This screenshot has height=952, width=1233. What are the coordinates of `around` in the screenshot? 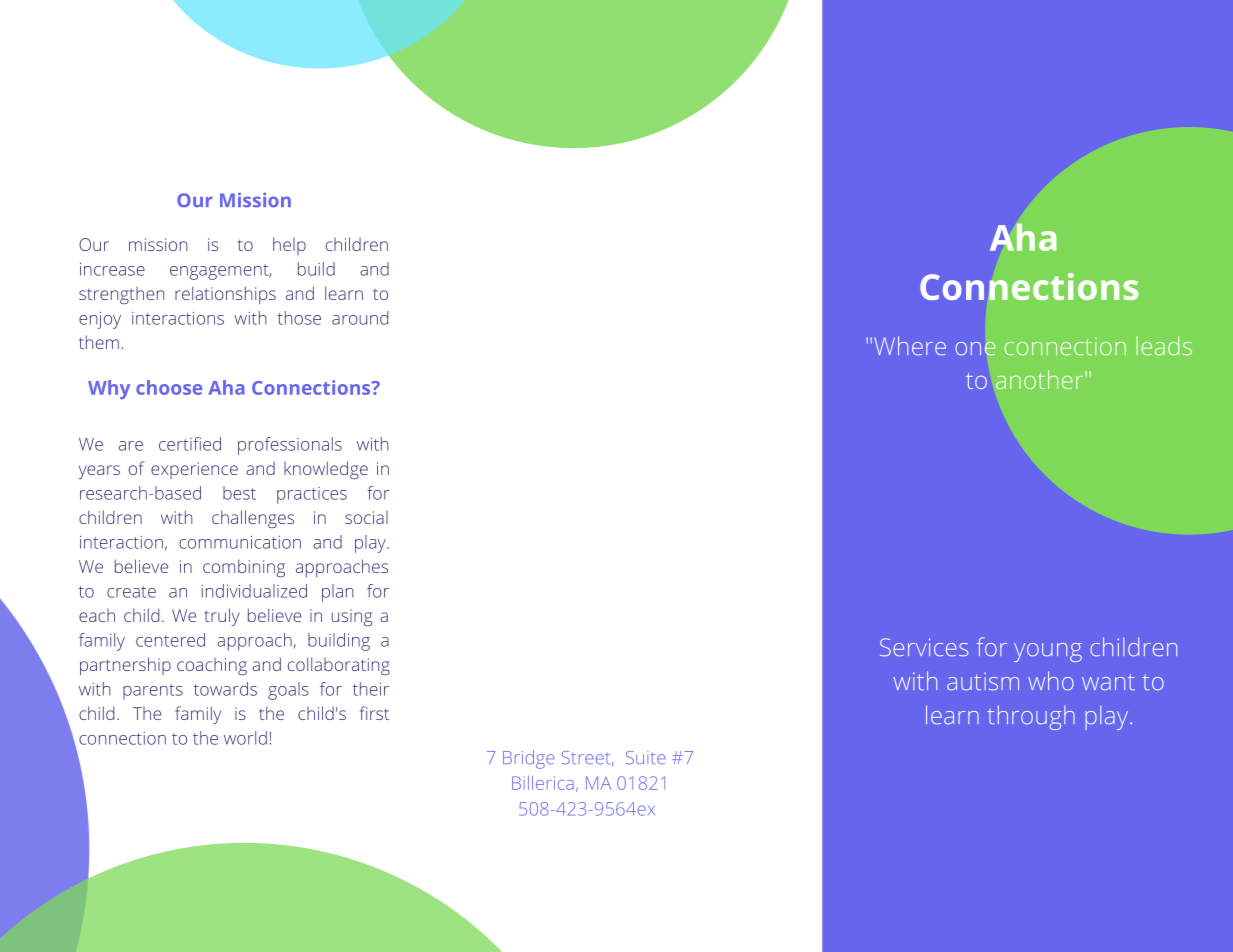 It's located at (360, 318).
